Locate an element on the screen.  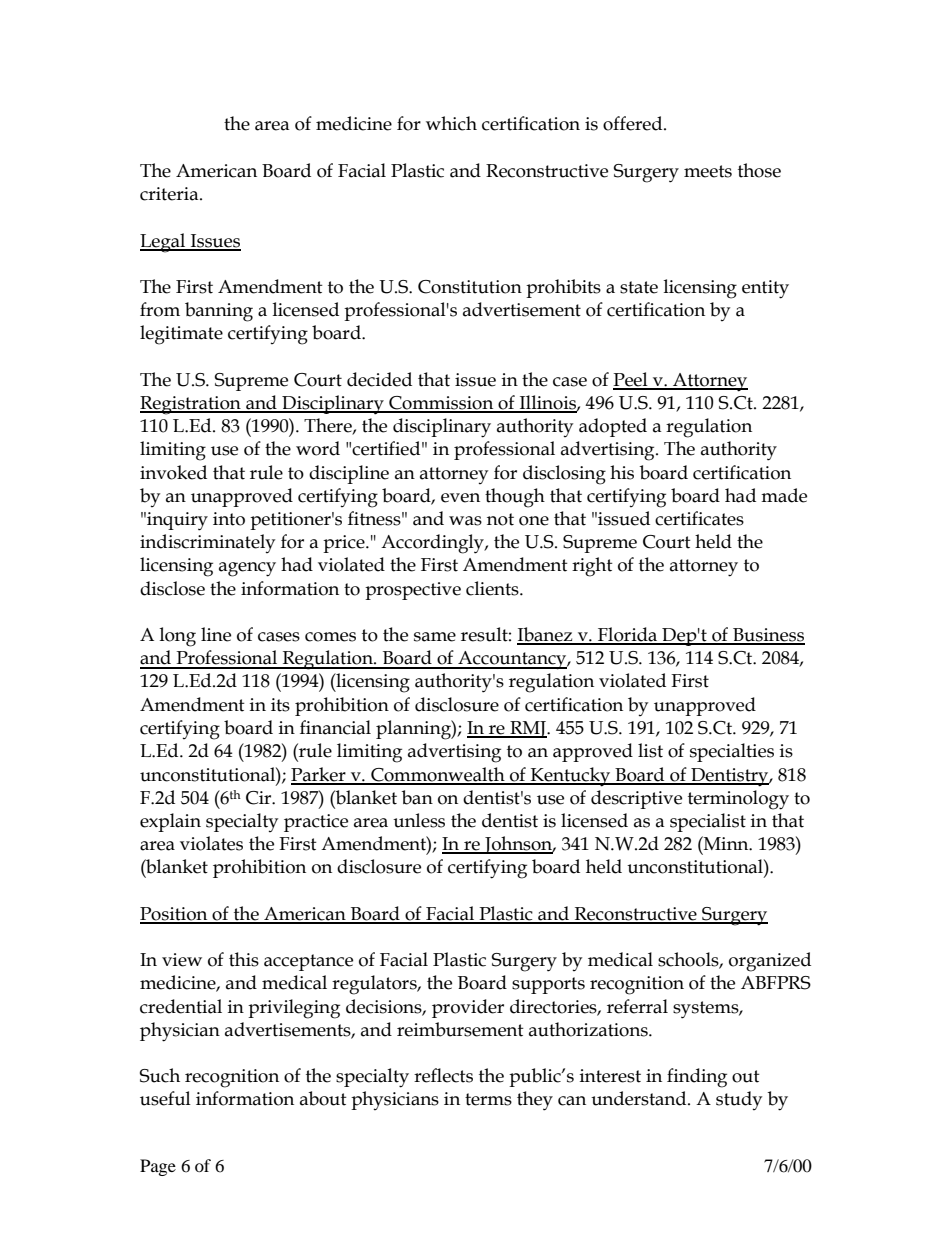
useful is located at coordinates (165, 1098).
